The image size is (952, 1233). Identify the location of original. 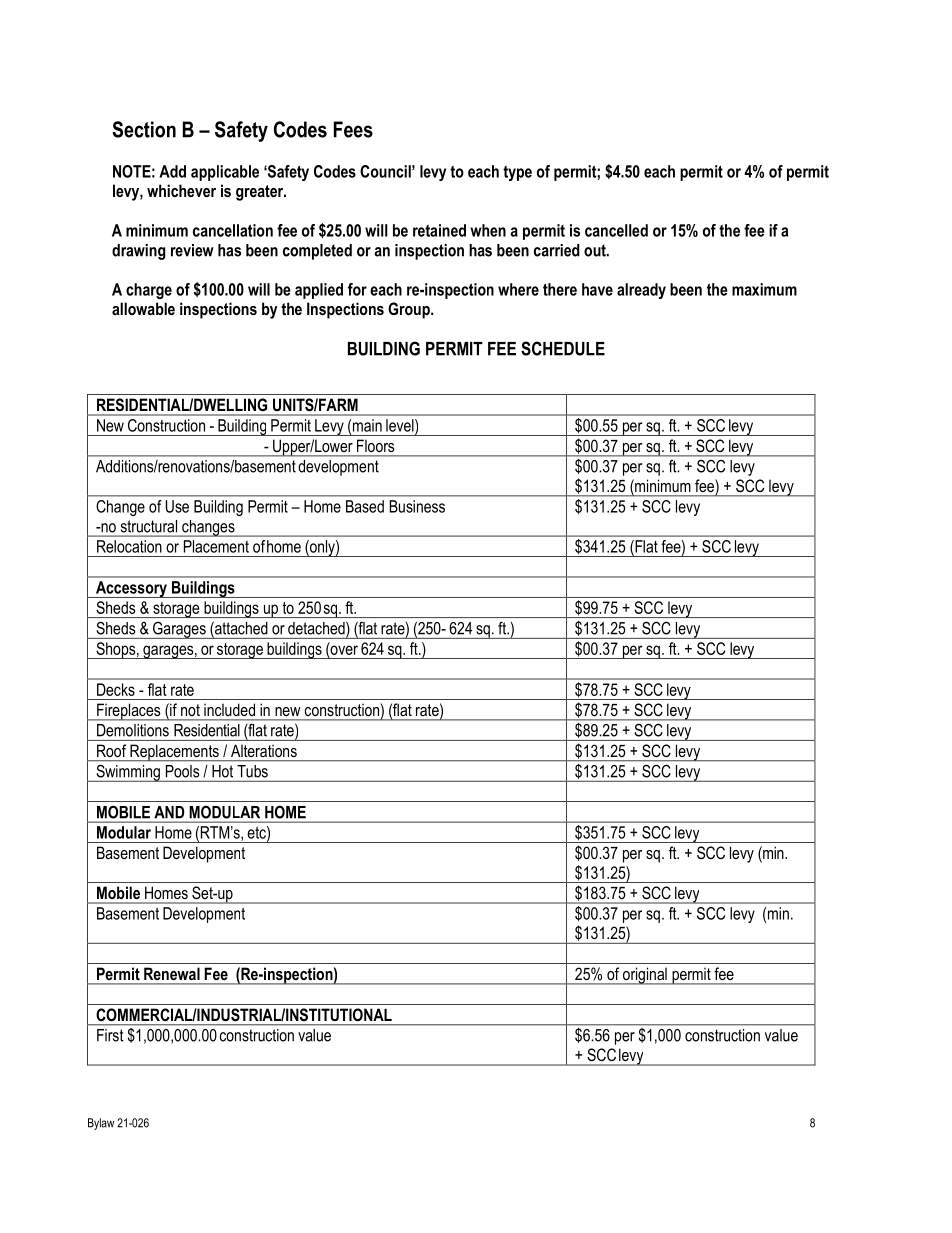
(645, 976).
